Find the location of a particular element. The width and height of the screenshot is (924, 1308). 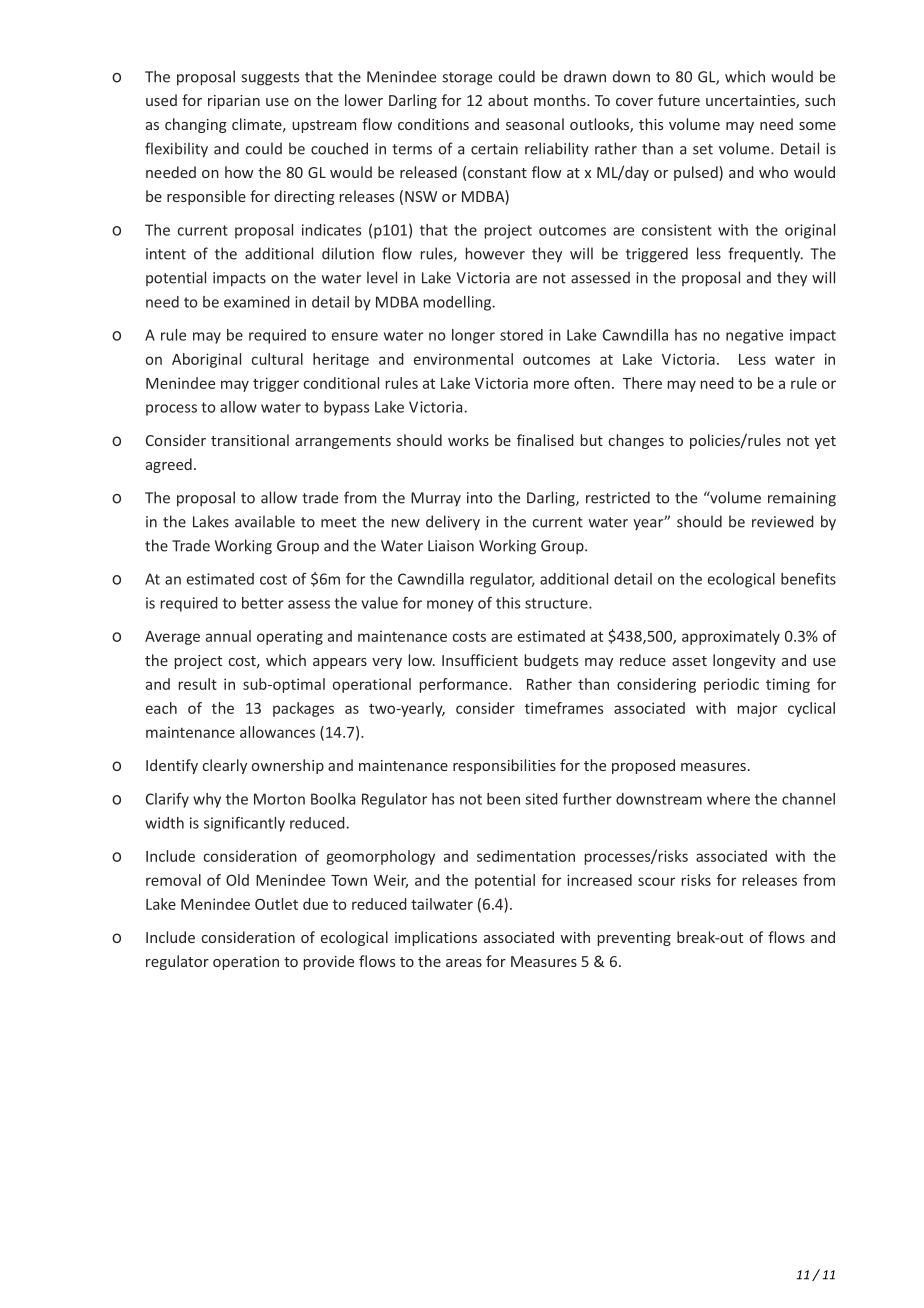

riparian is located at coordinates (234, 102).
